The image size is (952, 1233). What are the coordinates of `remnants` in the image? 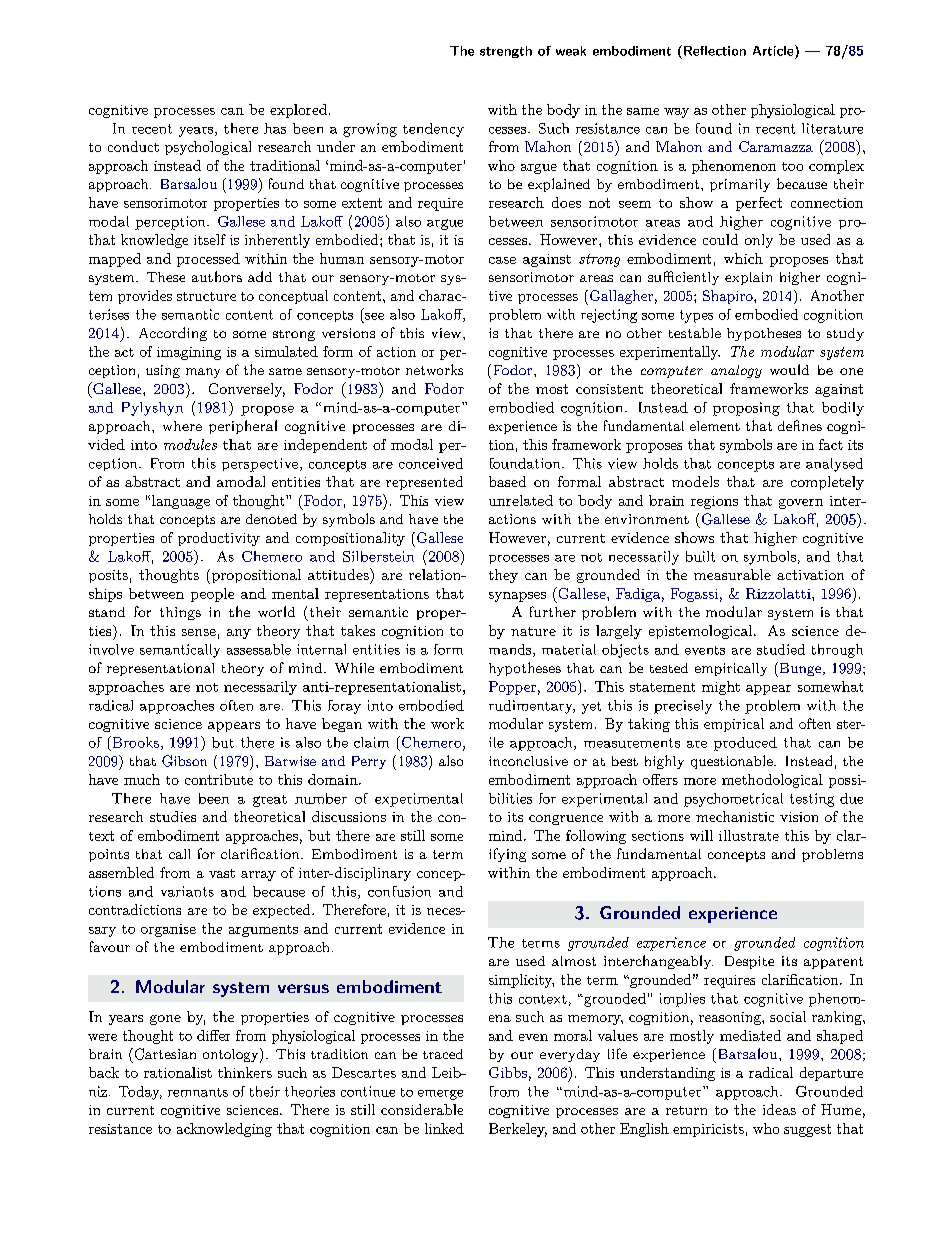 It's located at (198, 1092).
